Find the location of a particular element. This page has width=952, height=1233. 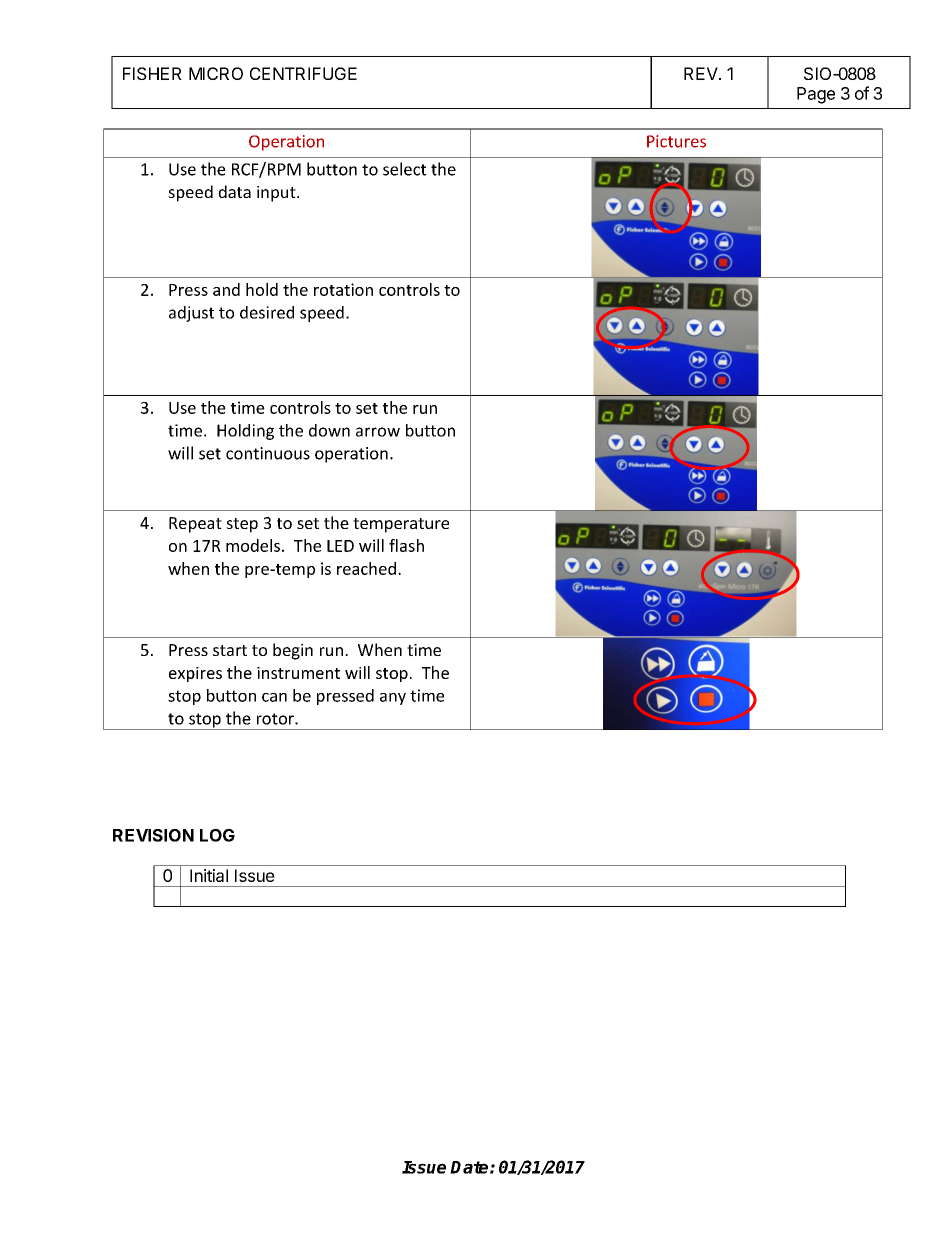

reached is located at coordinates (366, 568).
